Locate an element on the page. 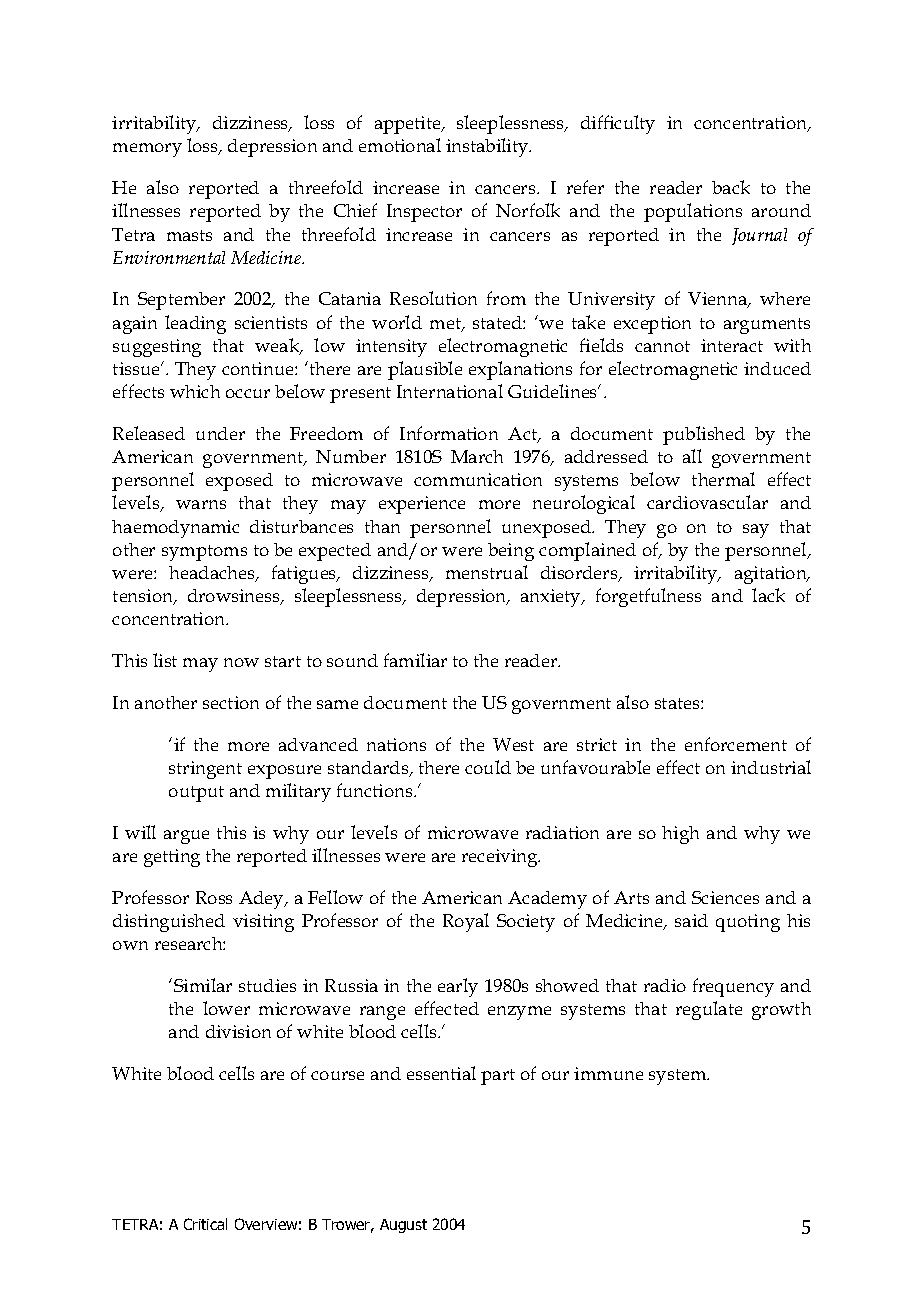  Information is located at coordinates (449, 433).
